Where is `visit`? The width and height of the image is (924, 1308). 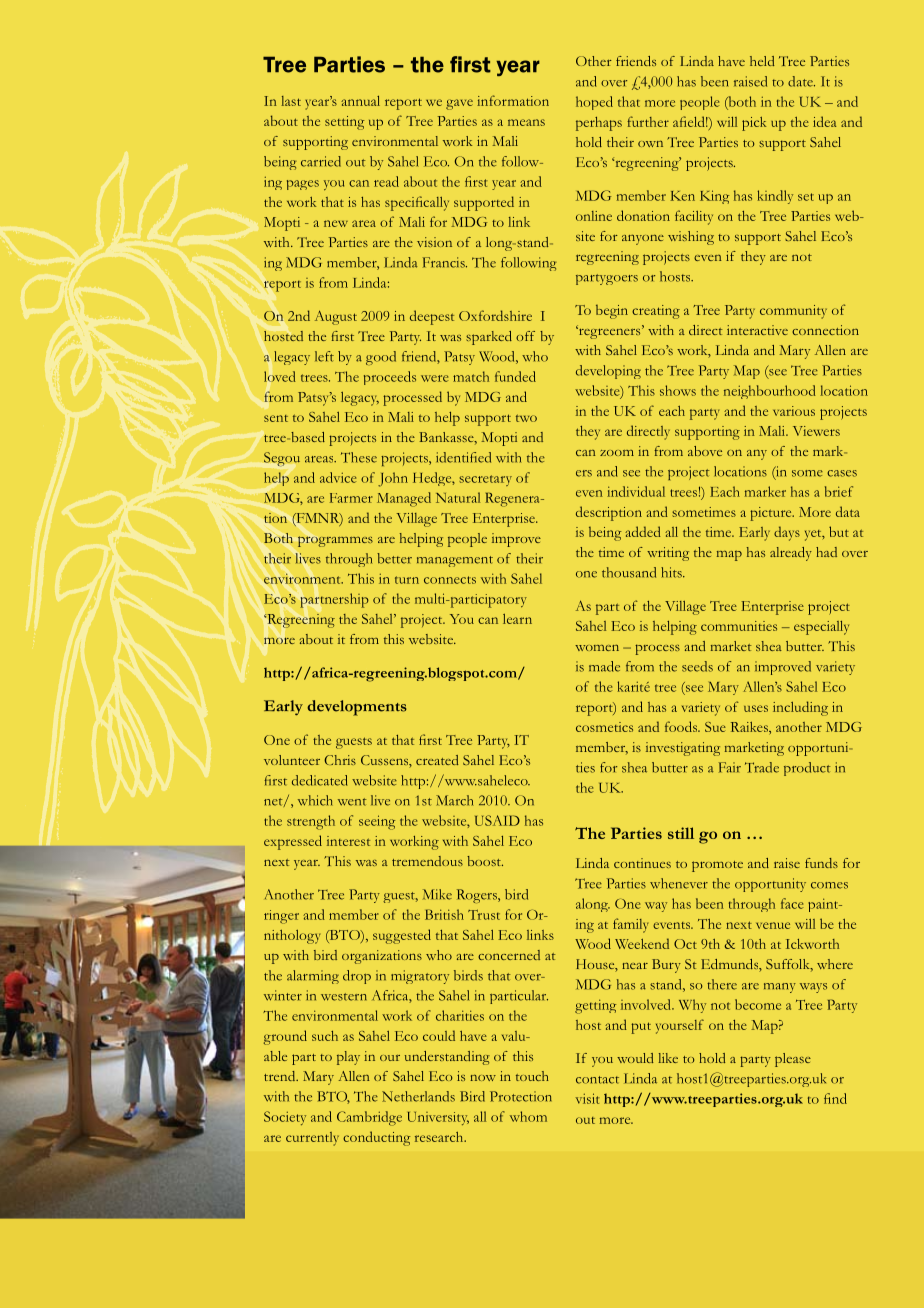
visit is located at coordinates (587, 1098).
